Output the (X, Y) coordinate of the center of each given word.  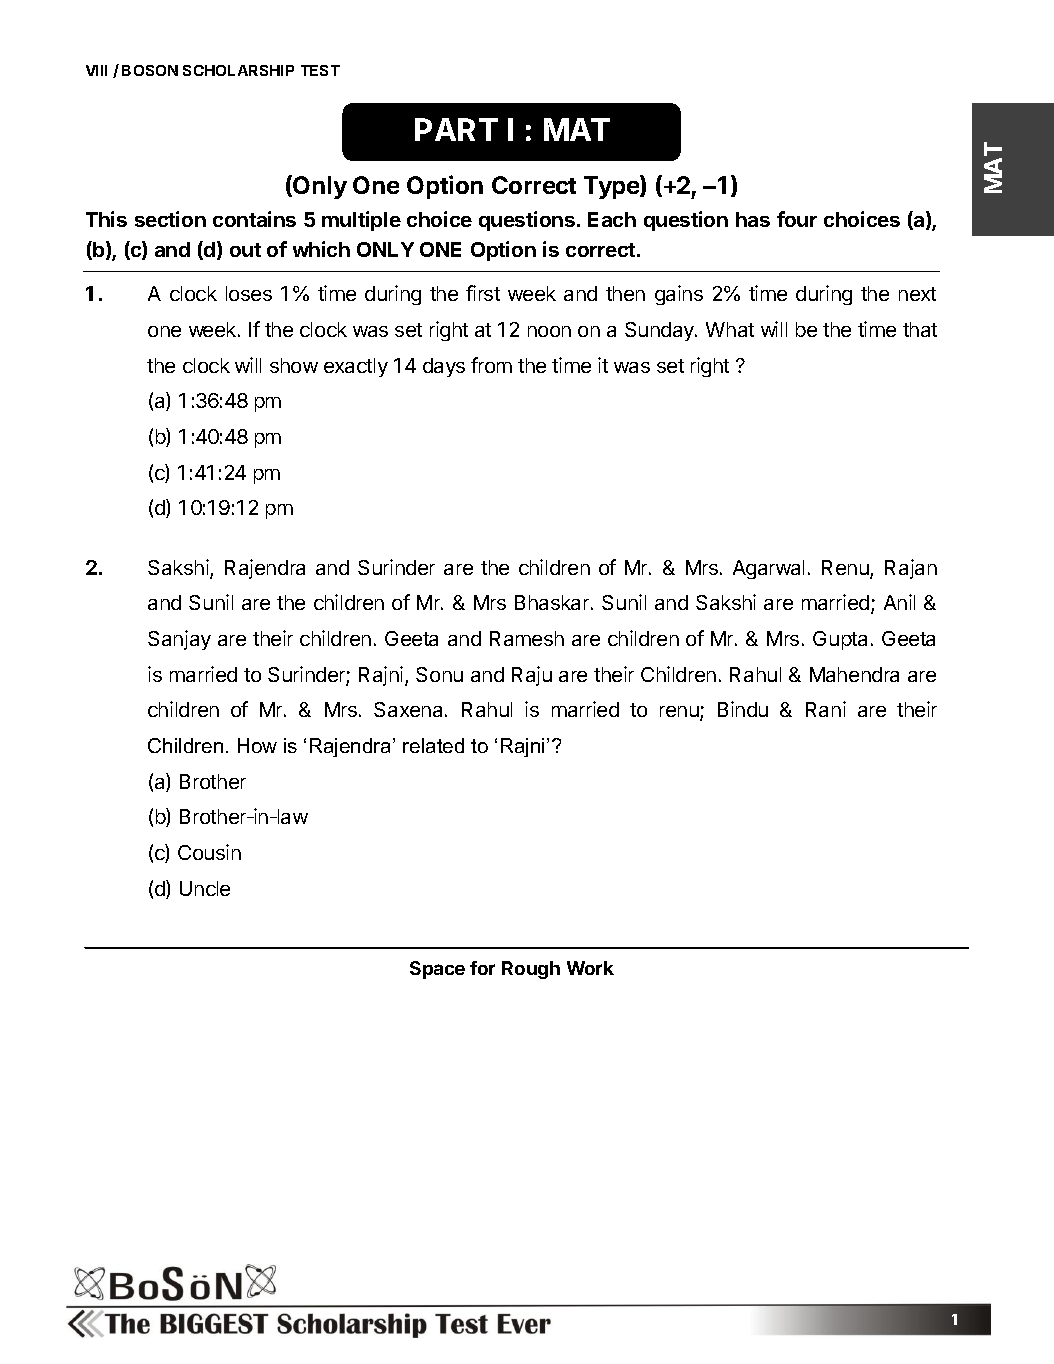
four (797, 219)
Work (590, 968)
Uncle (205, 888)
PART (456, 129)
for (482, 968)
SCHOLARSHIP (238, 70)
